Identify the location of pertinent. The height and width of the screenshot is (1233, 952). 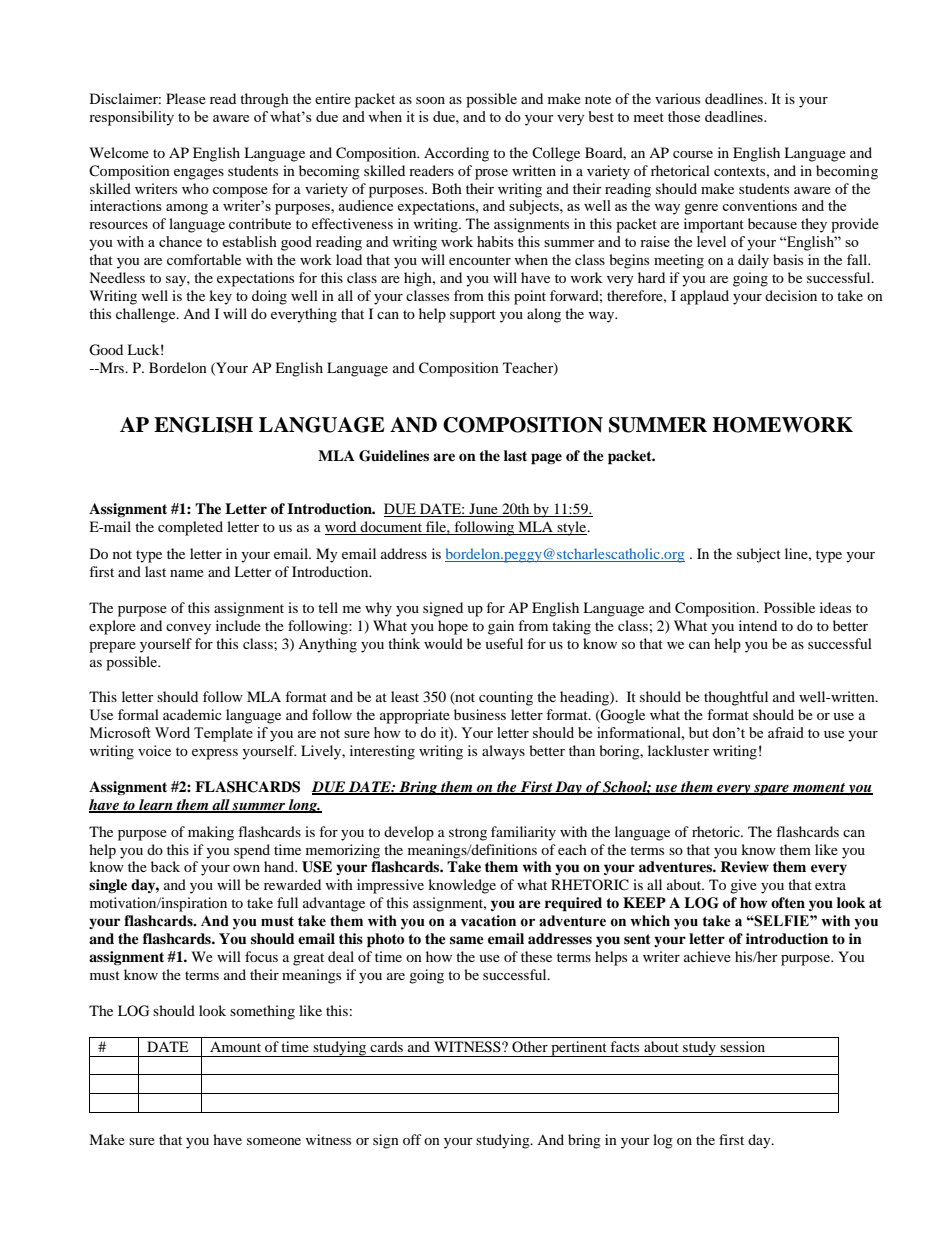
(579, 1049).
